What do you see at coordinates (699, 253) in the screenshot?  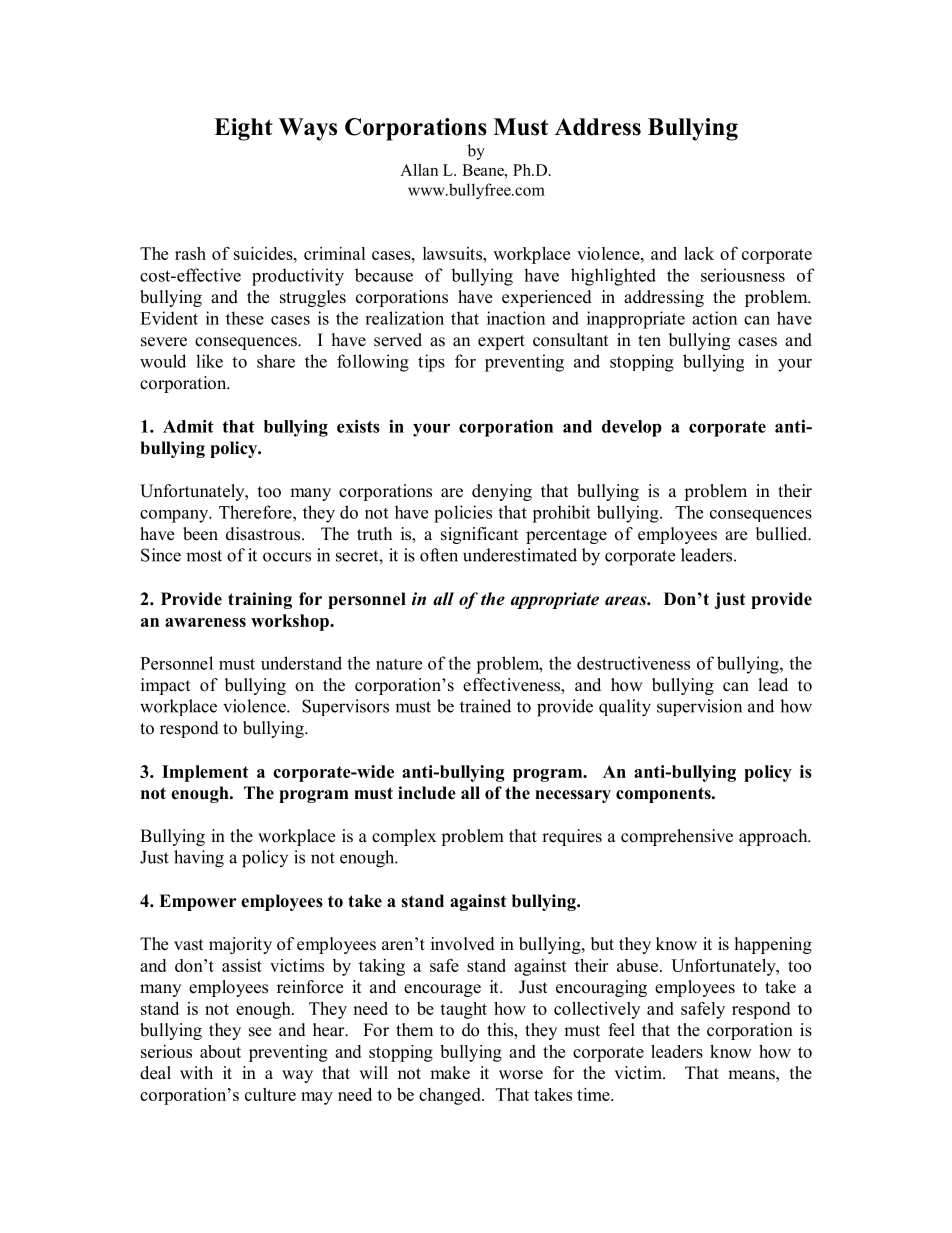 I see `lack` at bounding box center [699, 253].
